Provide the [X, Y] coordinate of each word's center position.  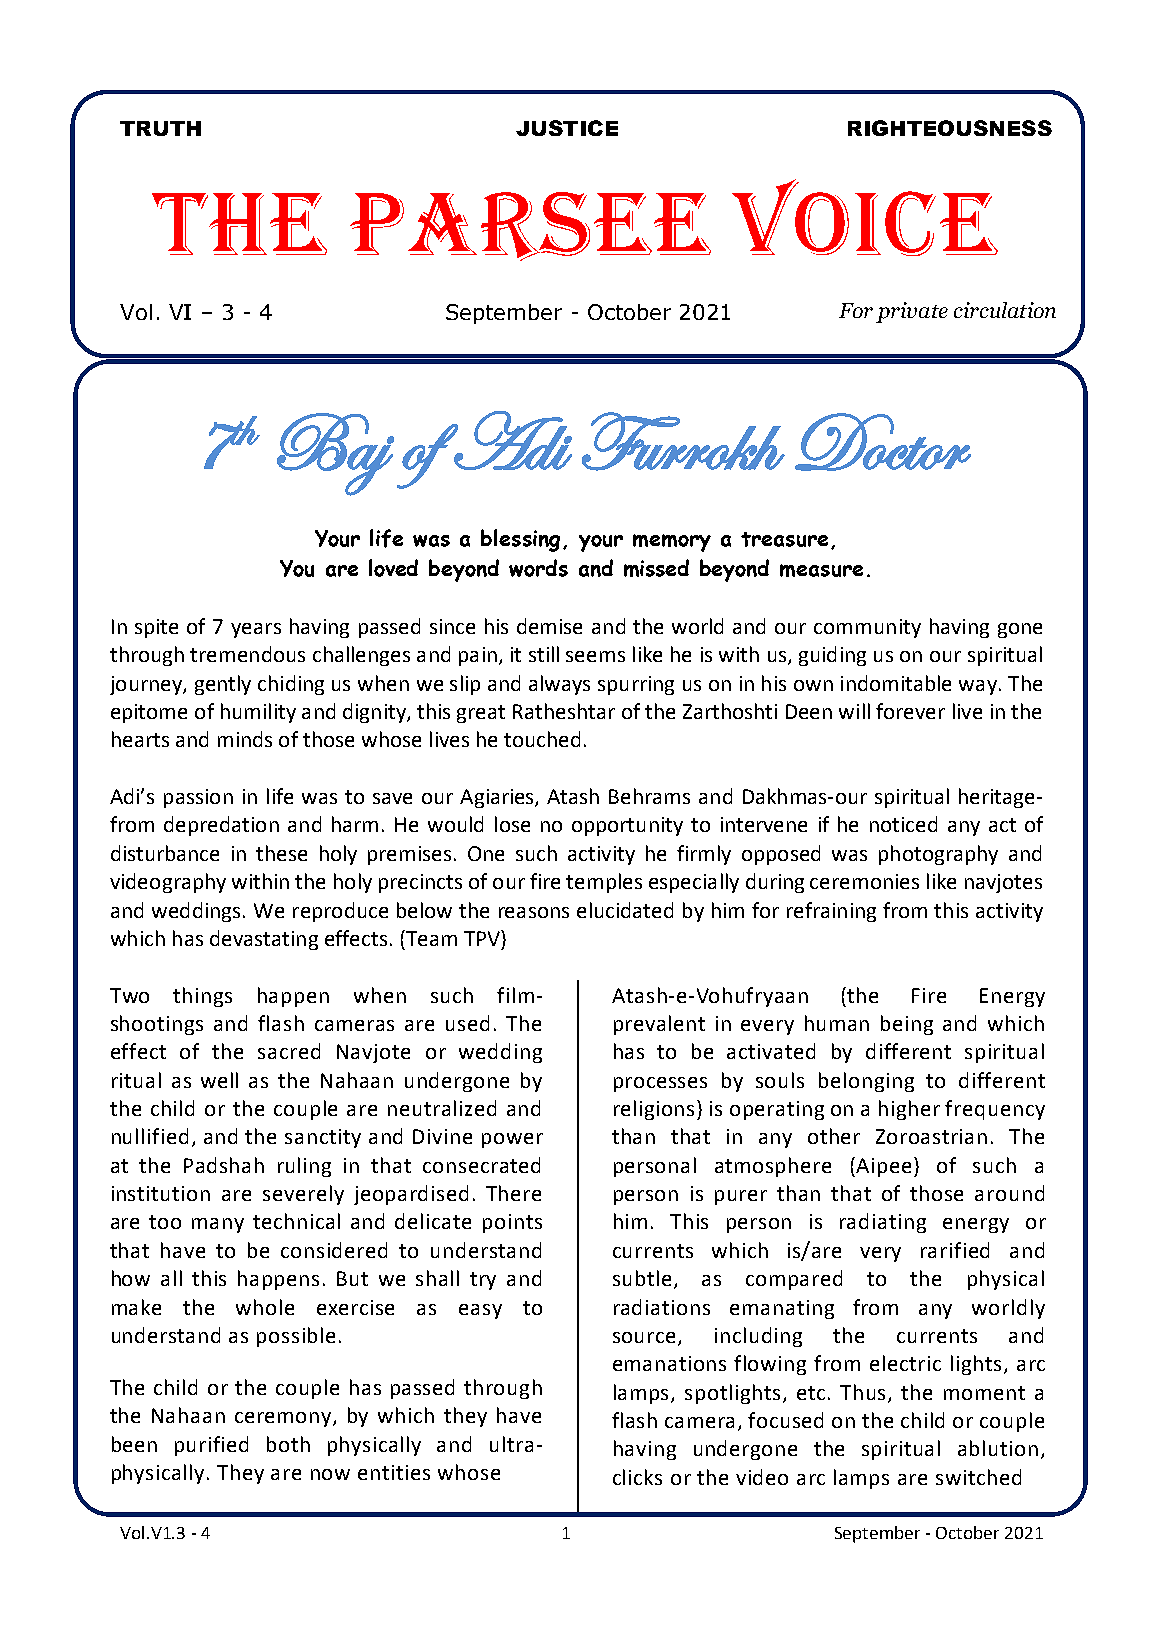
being [907, 1025]
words [538, 568]
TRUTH [160, 128]
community [867, 628]
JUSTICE [567, 128]
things [202, 997]
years [256, 630]
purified [211, 1446]
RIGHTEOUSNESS [950, 128]
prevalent [659, 1025]
